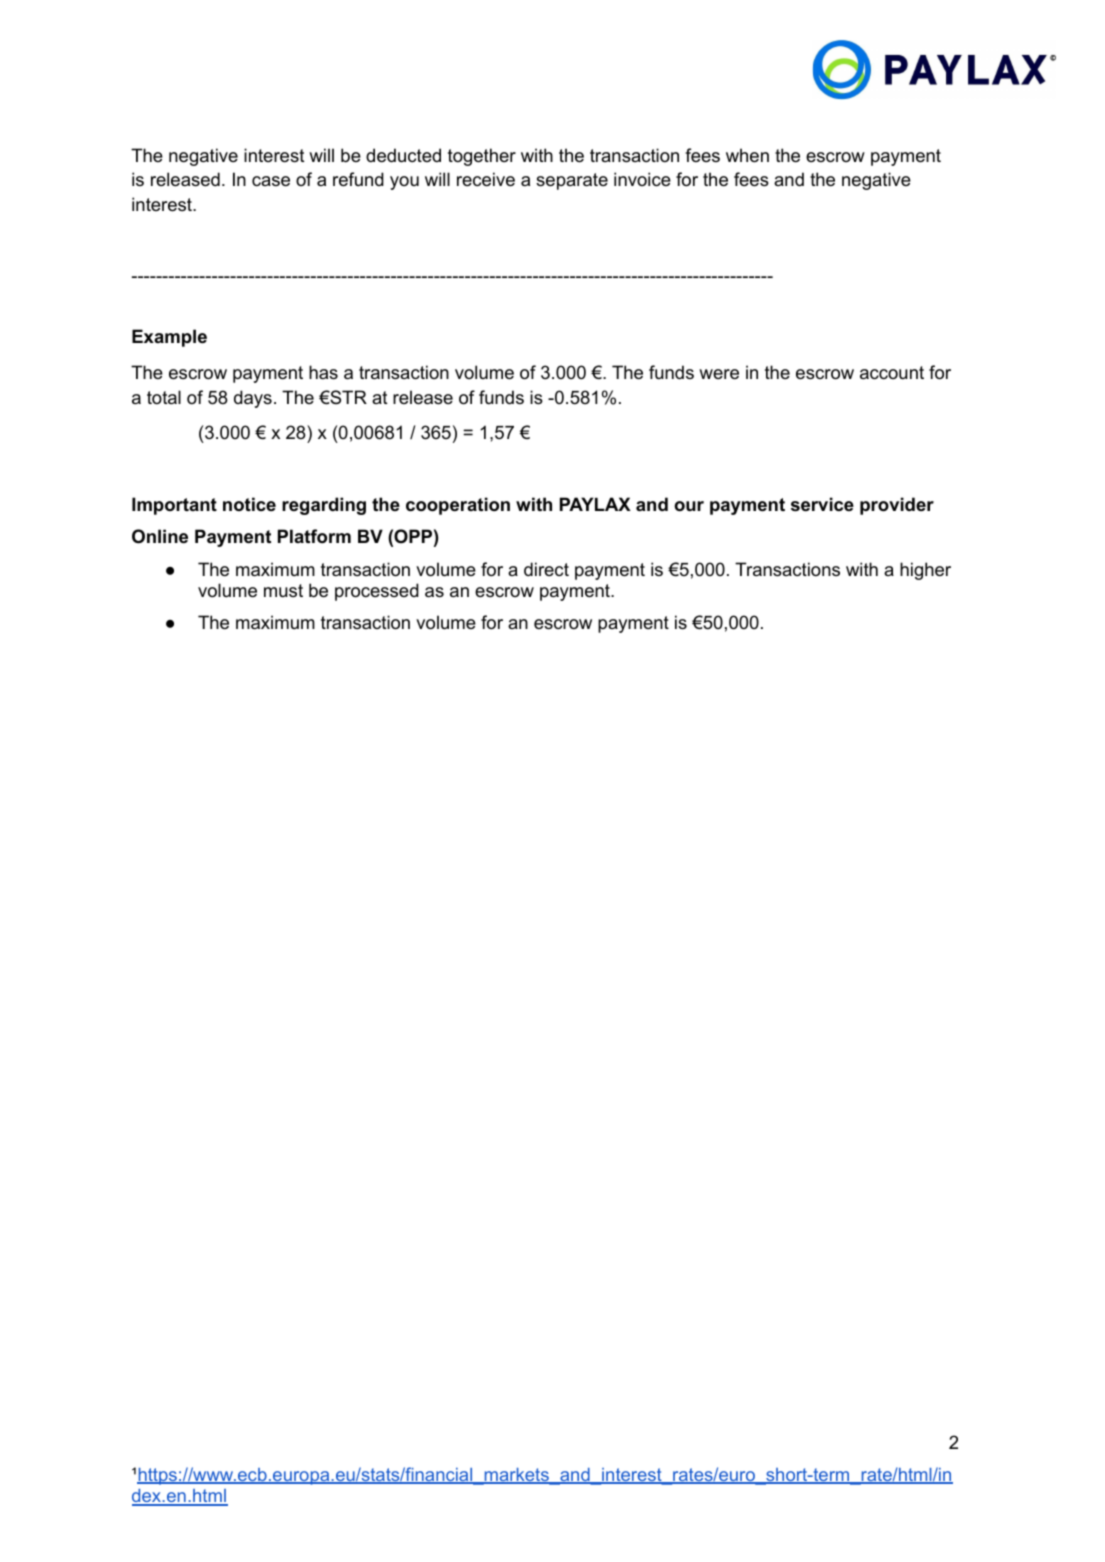 The image size is (1105, 1562). What do you see at coordinates (822, 504) in the image?
I see `service` at bounding box center [822, 504].
